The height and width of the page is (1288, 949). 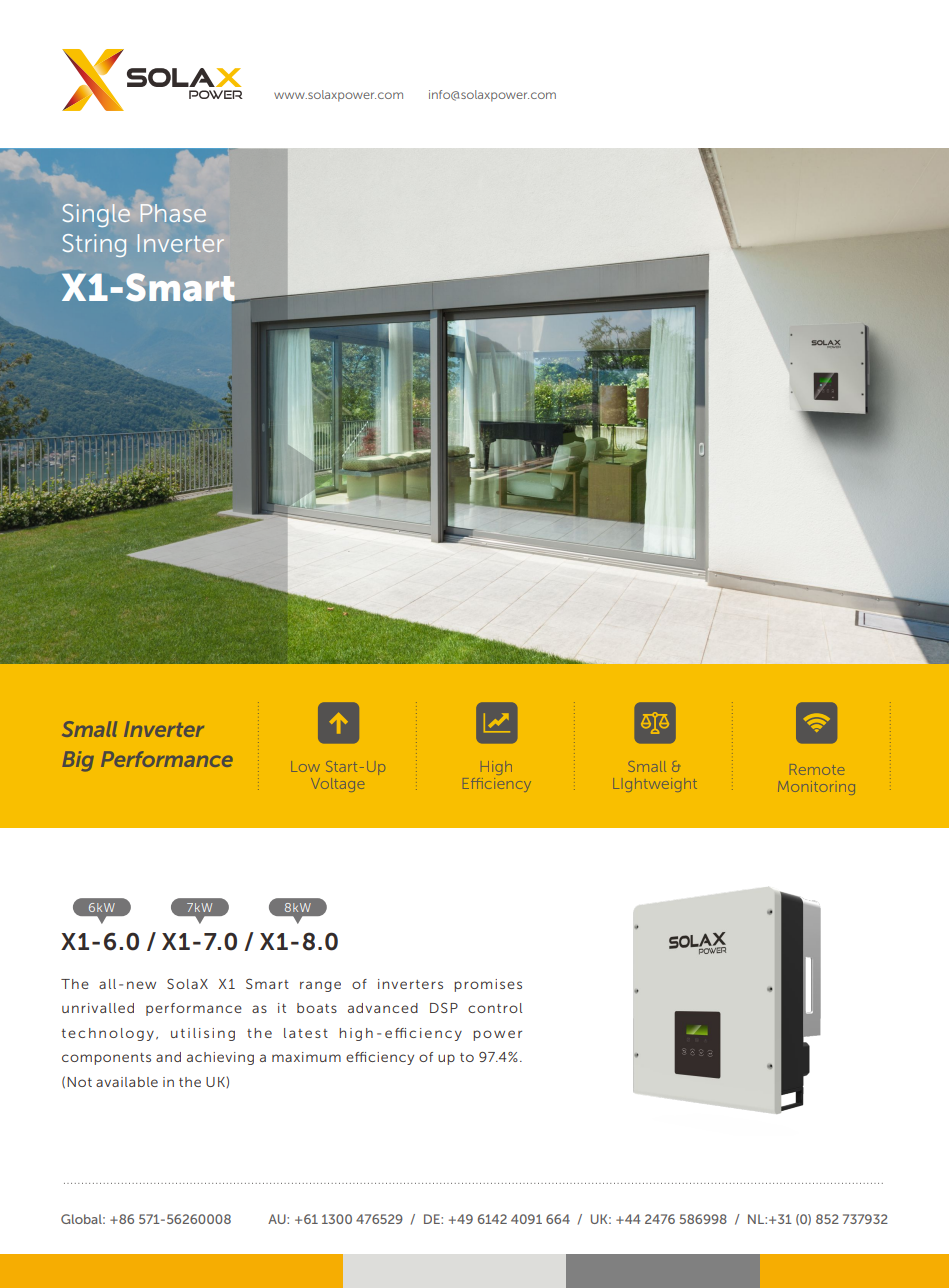 What do you see at coordinates (168, 1057) in the page?
I see `and` at bounding box center [168, 1057].
